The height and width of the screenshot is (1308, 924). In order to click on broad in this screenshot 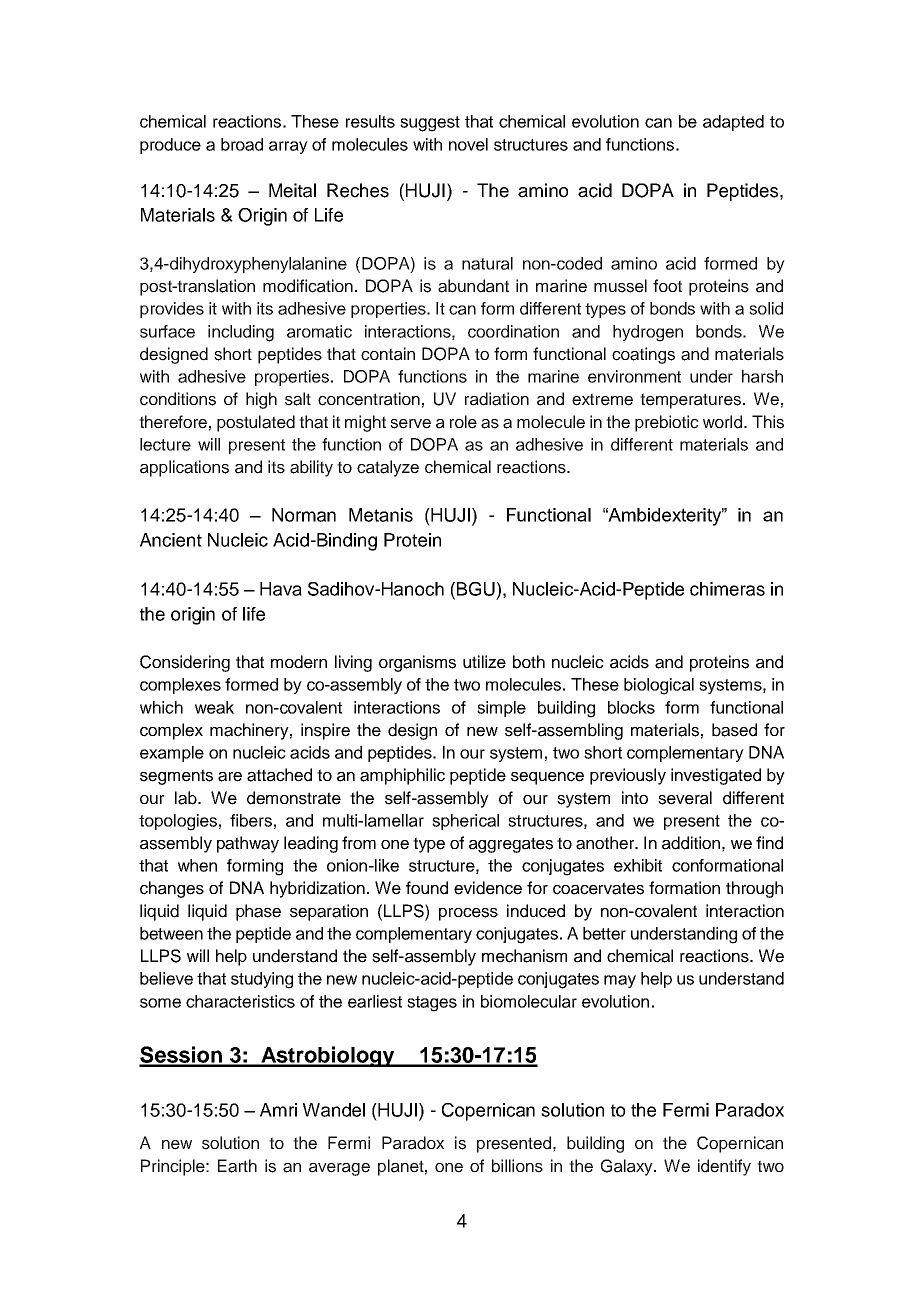, I will do `click(242, 144)`.
